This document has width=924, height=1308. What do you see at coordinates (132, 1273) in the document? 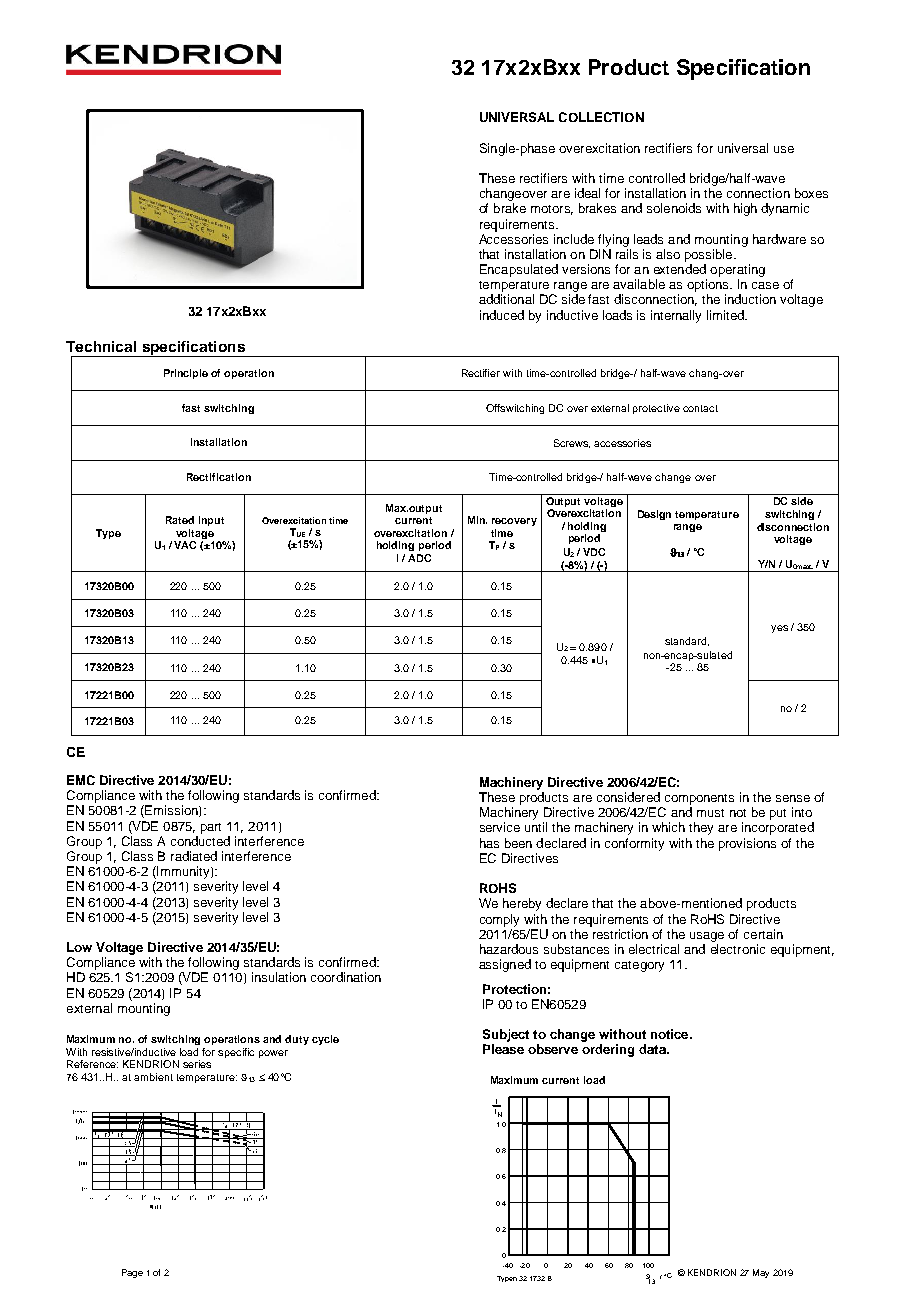
I see `Page` at bounding box center [132, 1273].
